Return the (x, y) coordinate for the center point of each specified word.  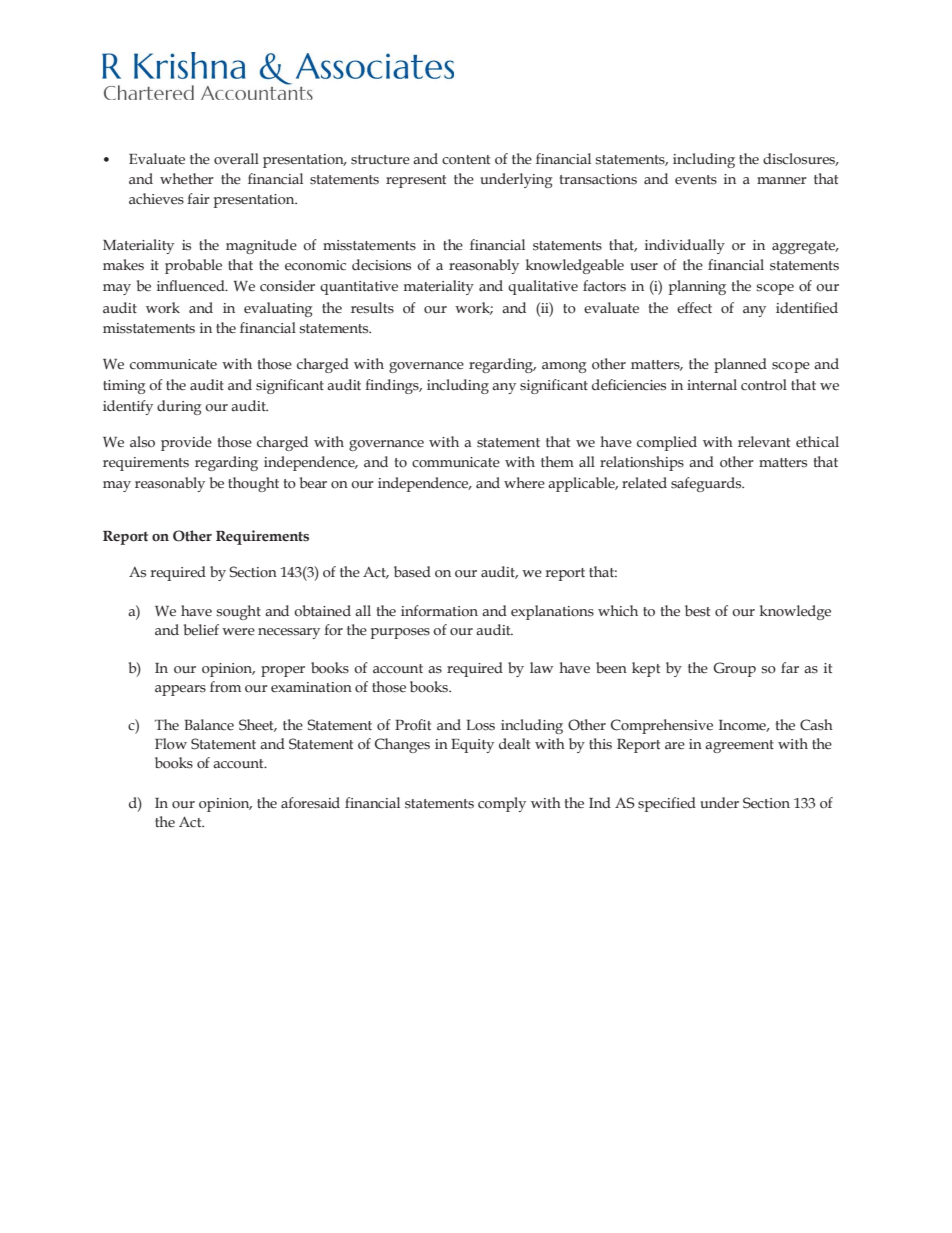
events (696, 180)
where (524, 483)
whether (187, 179)
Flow (171, 744)
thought (253, 484)
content (466, 160)
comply (502, 804)
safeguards (707, 484)
